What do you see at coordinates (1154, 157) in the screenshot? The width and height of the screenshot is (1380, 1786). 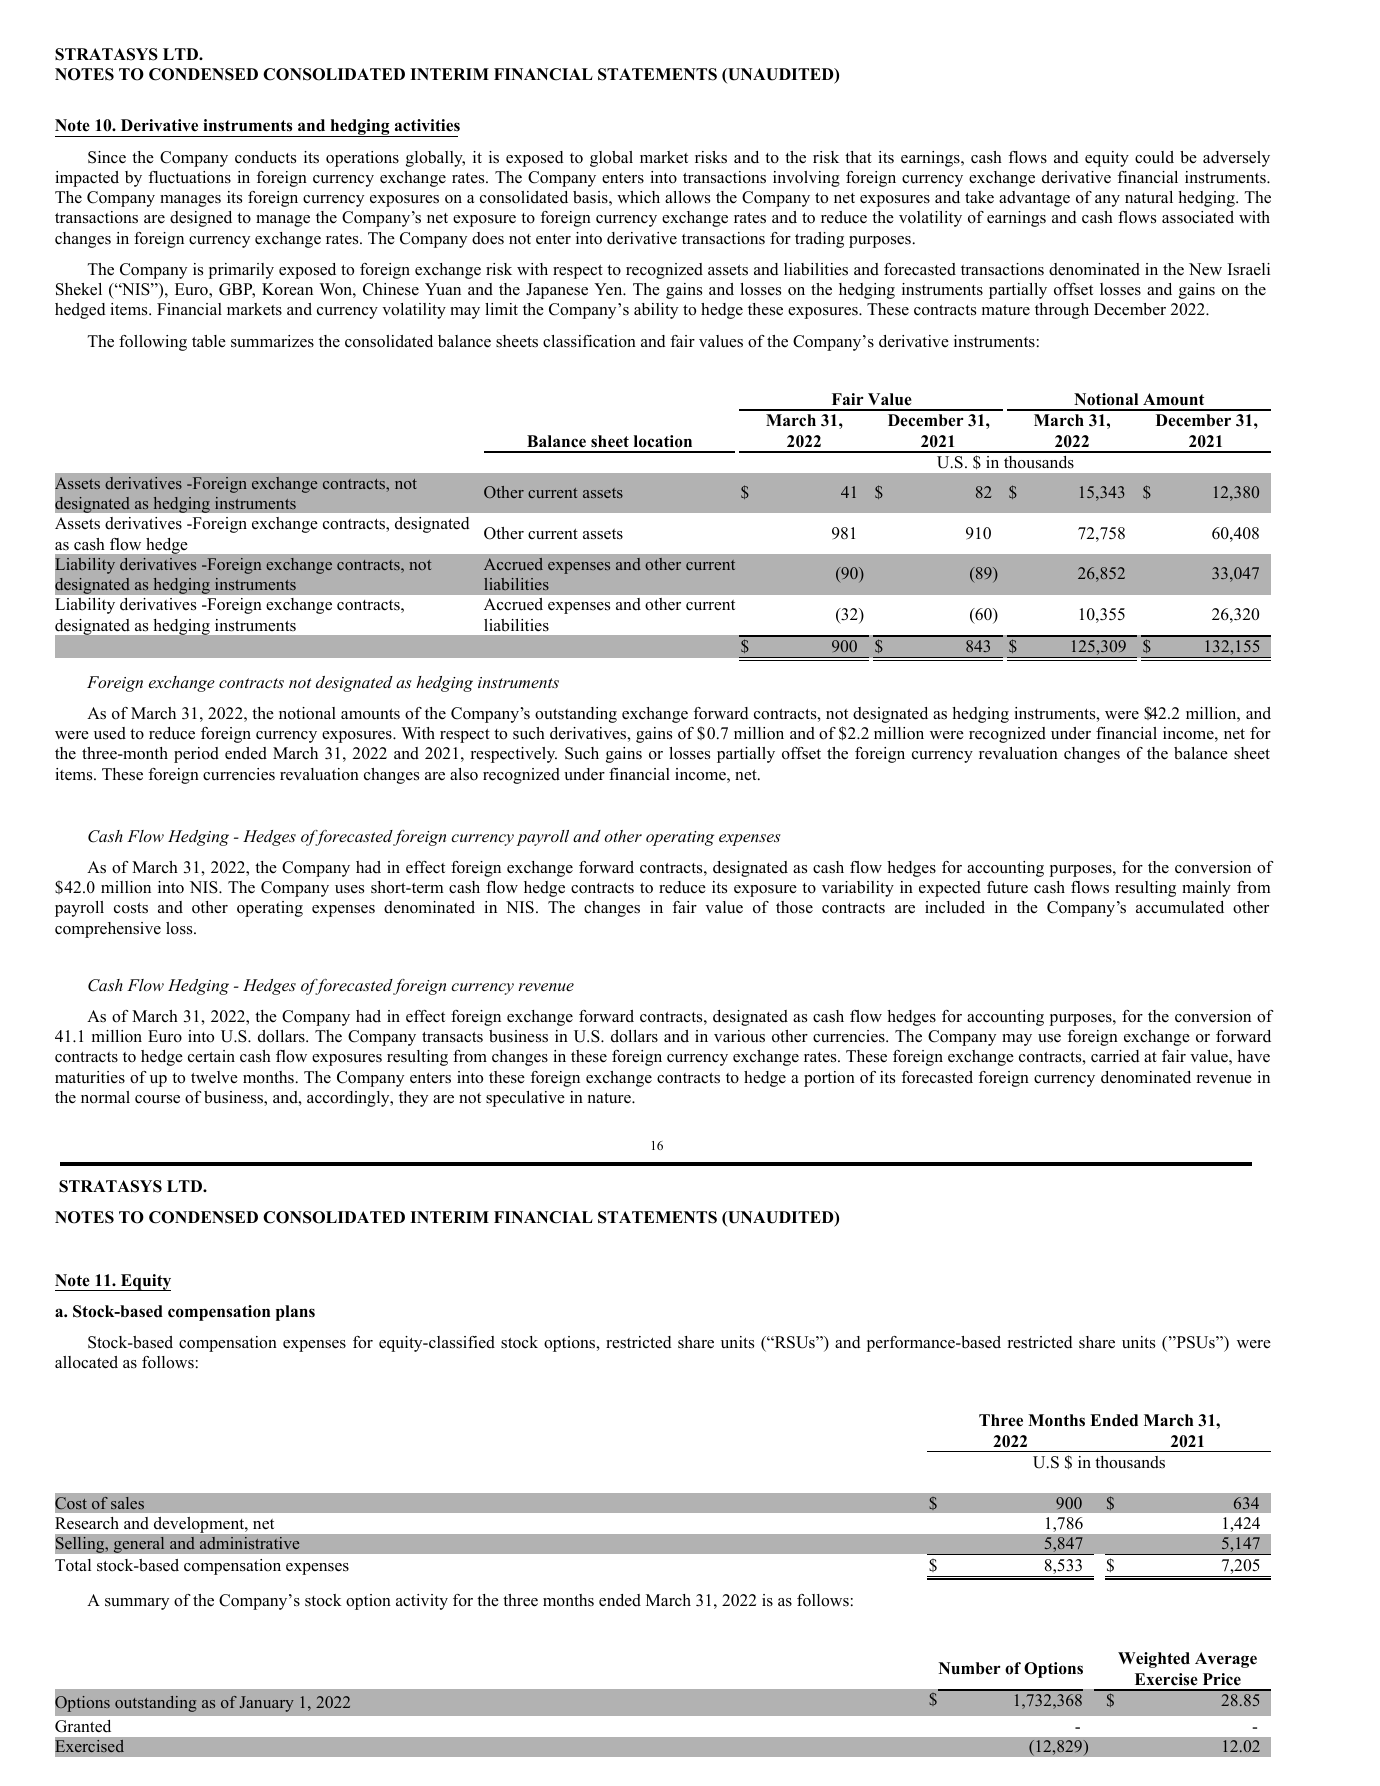 I see `could` at bounding box center [1154, 157].
